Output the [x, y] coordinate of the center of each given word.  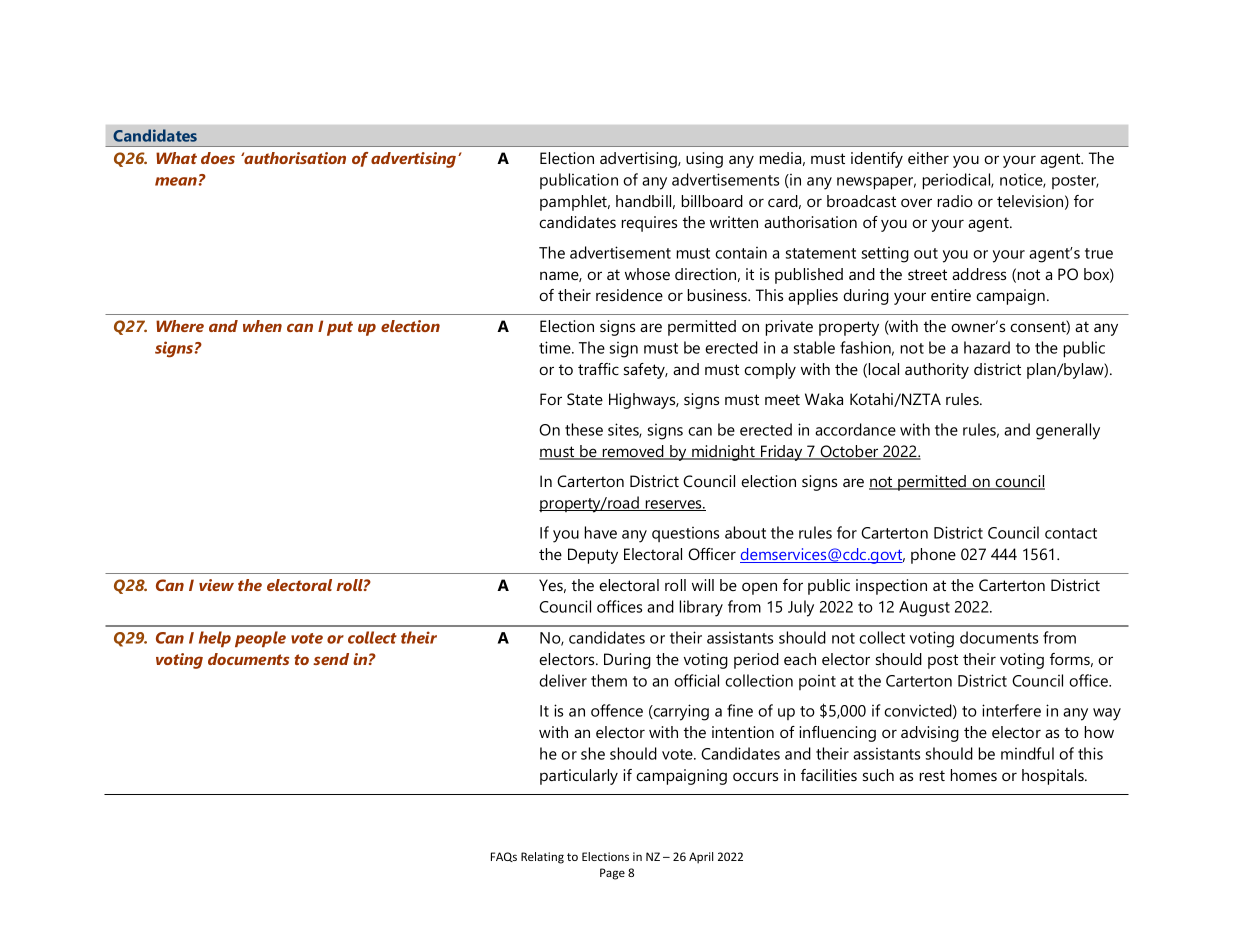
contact [1071, 533]
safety [646, 371]
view [216, 585]
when [262, 326]
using [704, 160]
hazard [987, 347]
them [609, 680]
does [218, 158]
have [601, 532]
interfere [1011, 710]
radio [955, 201]
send [331, 659]
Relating [542, 858]
